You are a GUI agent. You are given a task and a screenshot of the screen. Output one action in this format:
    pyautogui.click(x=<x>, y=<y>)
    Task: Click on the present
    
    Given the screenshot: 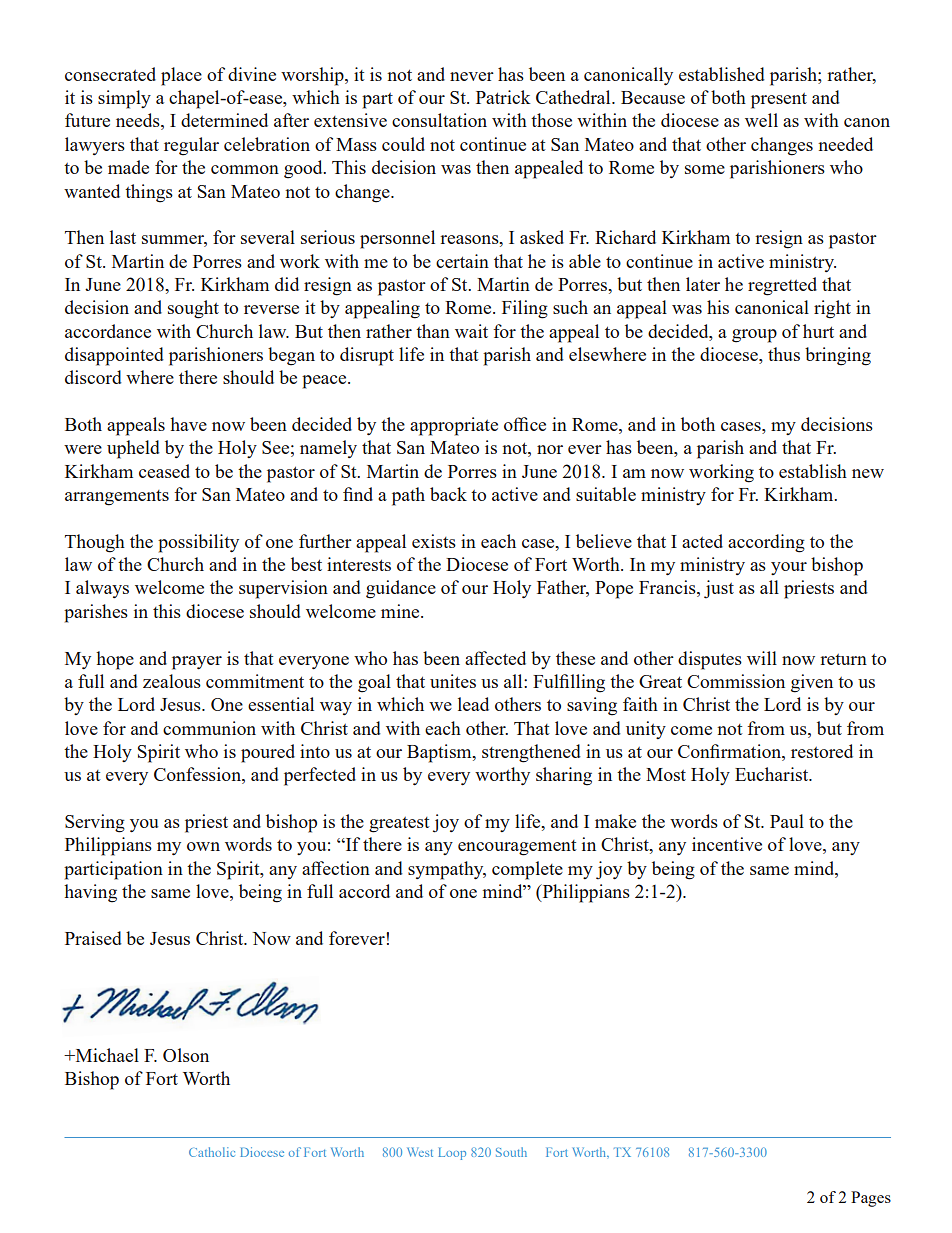 What is the action you would take?
    pyautogui.click(x=779, y=101)
